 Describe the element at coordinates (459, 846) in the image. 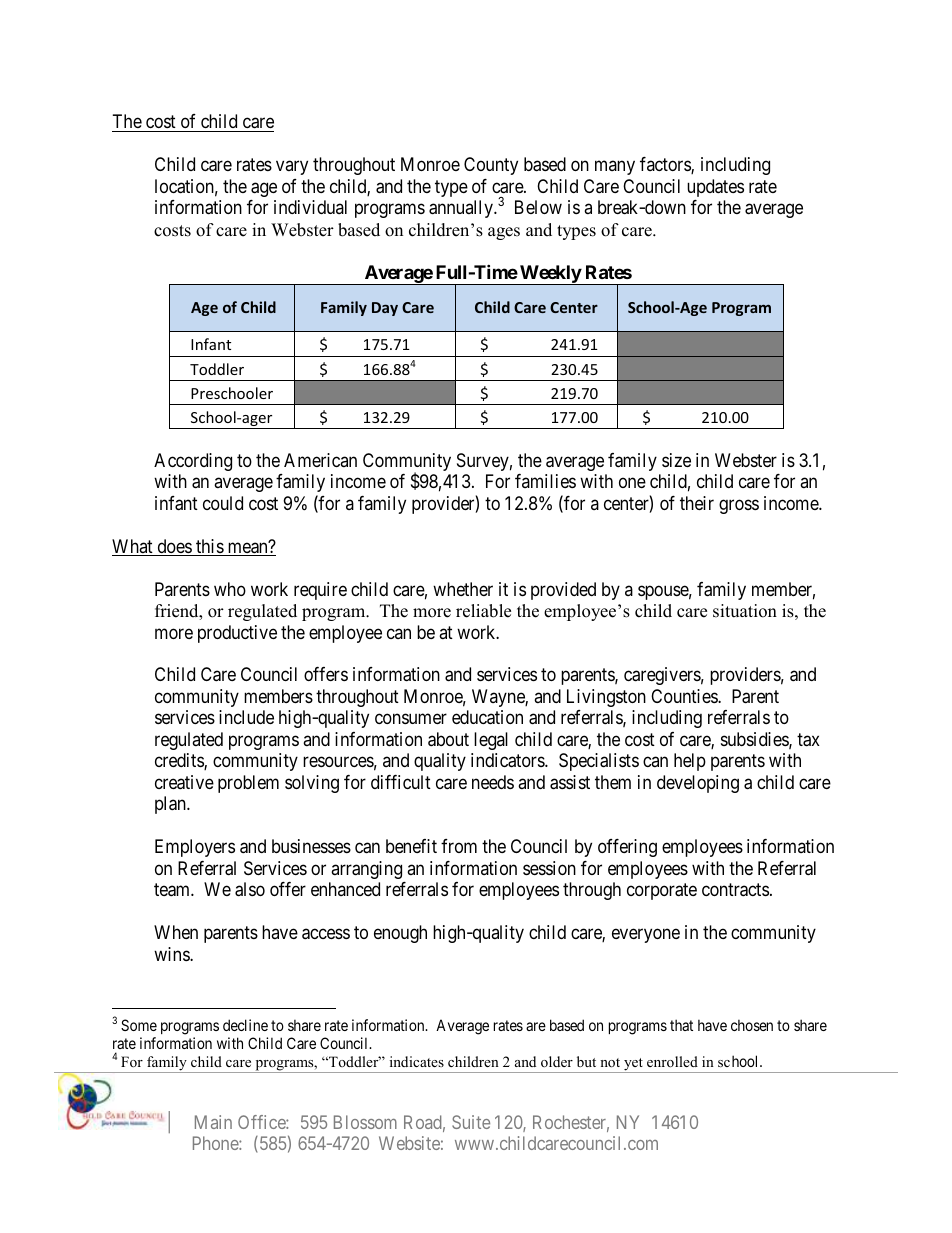

I see `from` at that location.
